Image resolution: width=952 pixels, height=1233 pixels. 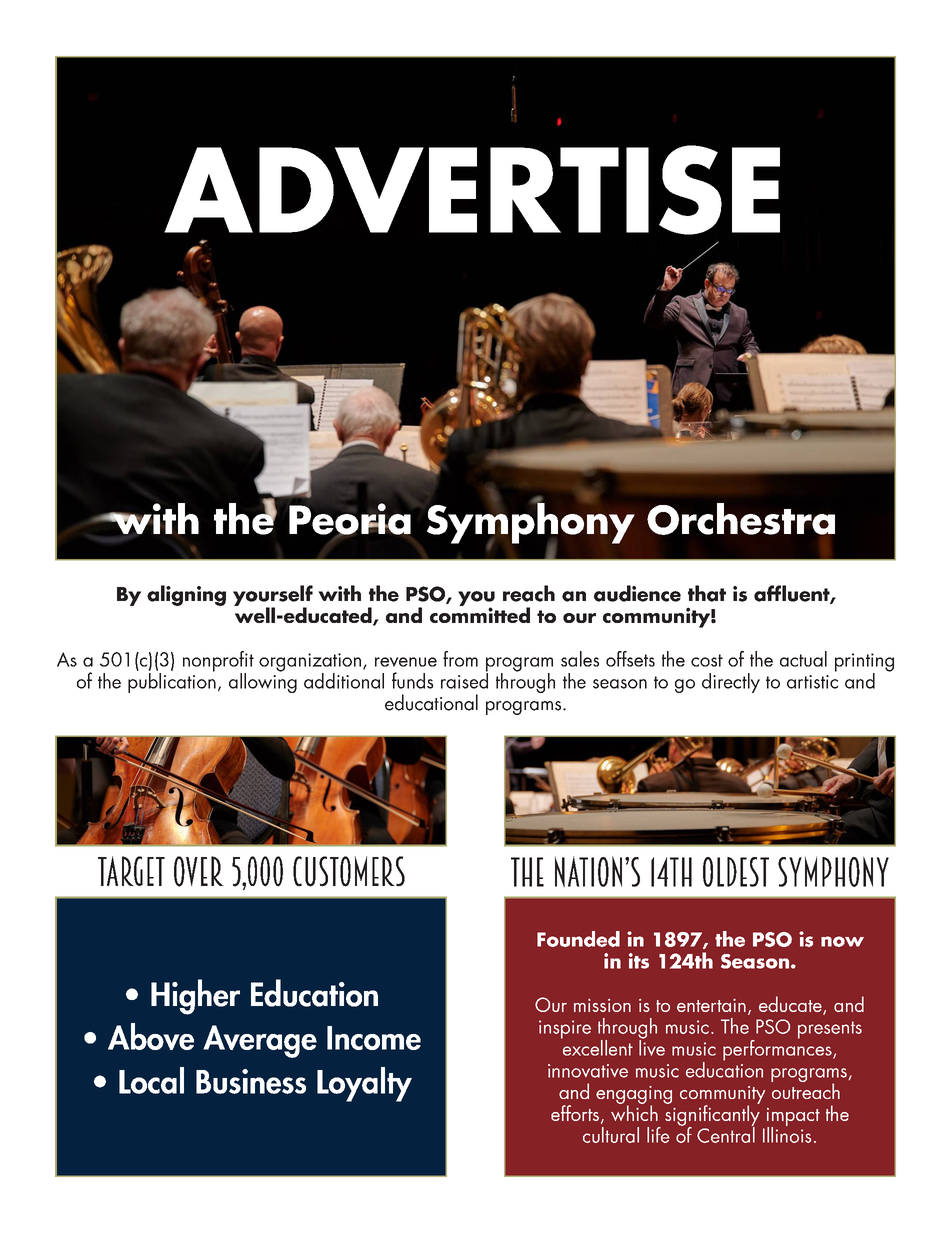 I want to click on actual, so click(x=803, y=659).
